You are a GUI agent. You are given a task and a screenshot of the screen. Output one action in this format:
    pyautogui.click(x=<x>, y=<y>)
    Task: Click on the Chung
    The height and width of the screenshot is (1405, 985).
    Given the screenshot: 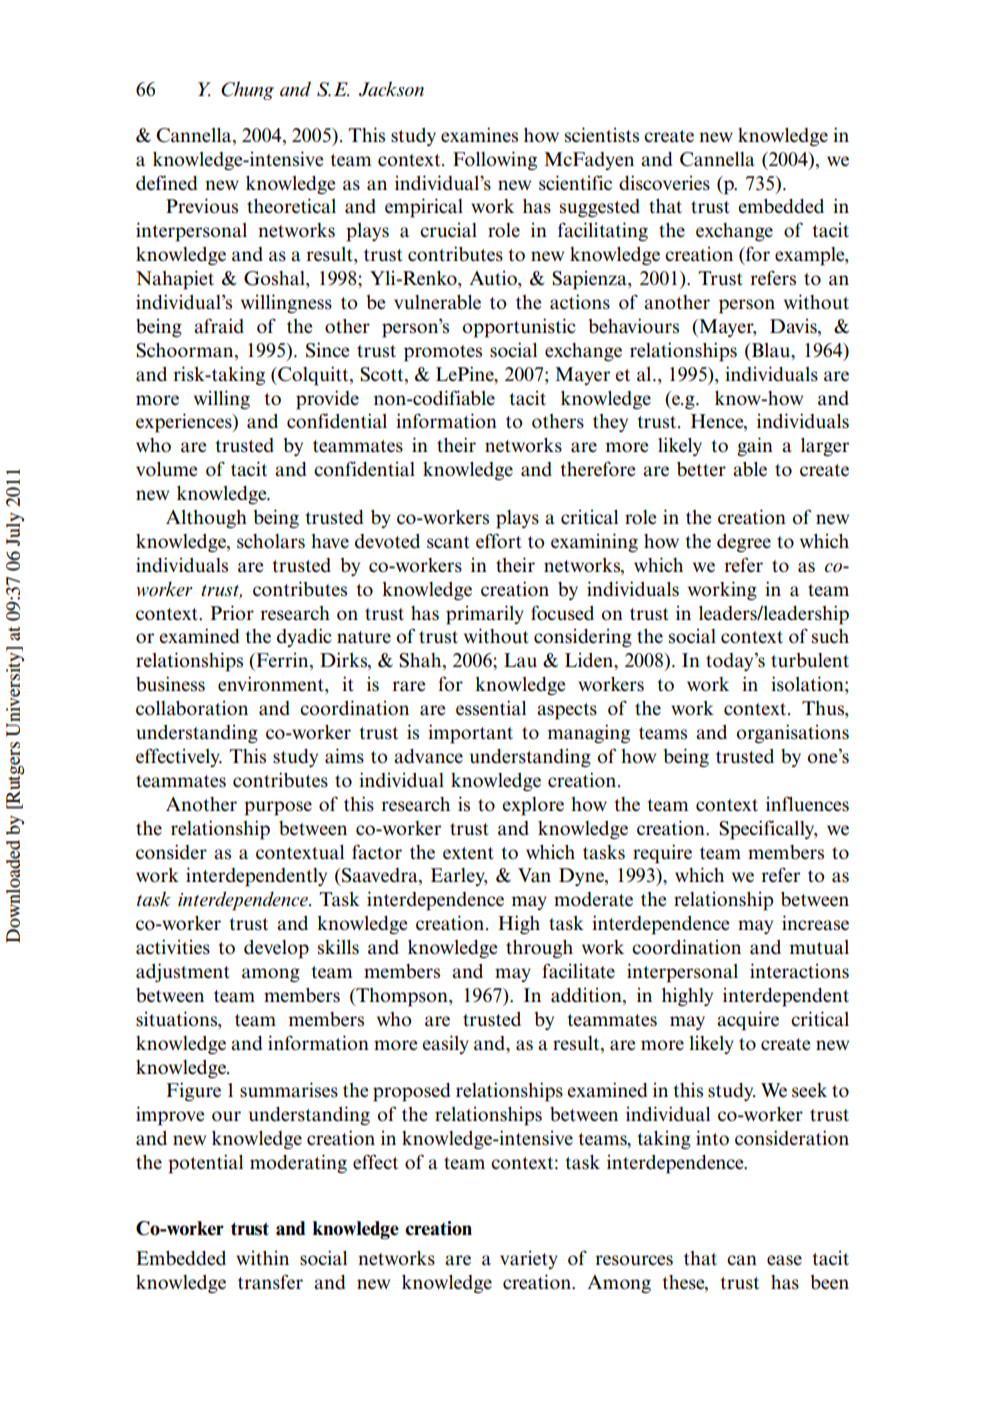 What is the action you would take?
    pyautogui.click(x=247, y=90)
